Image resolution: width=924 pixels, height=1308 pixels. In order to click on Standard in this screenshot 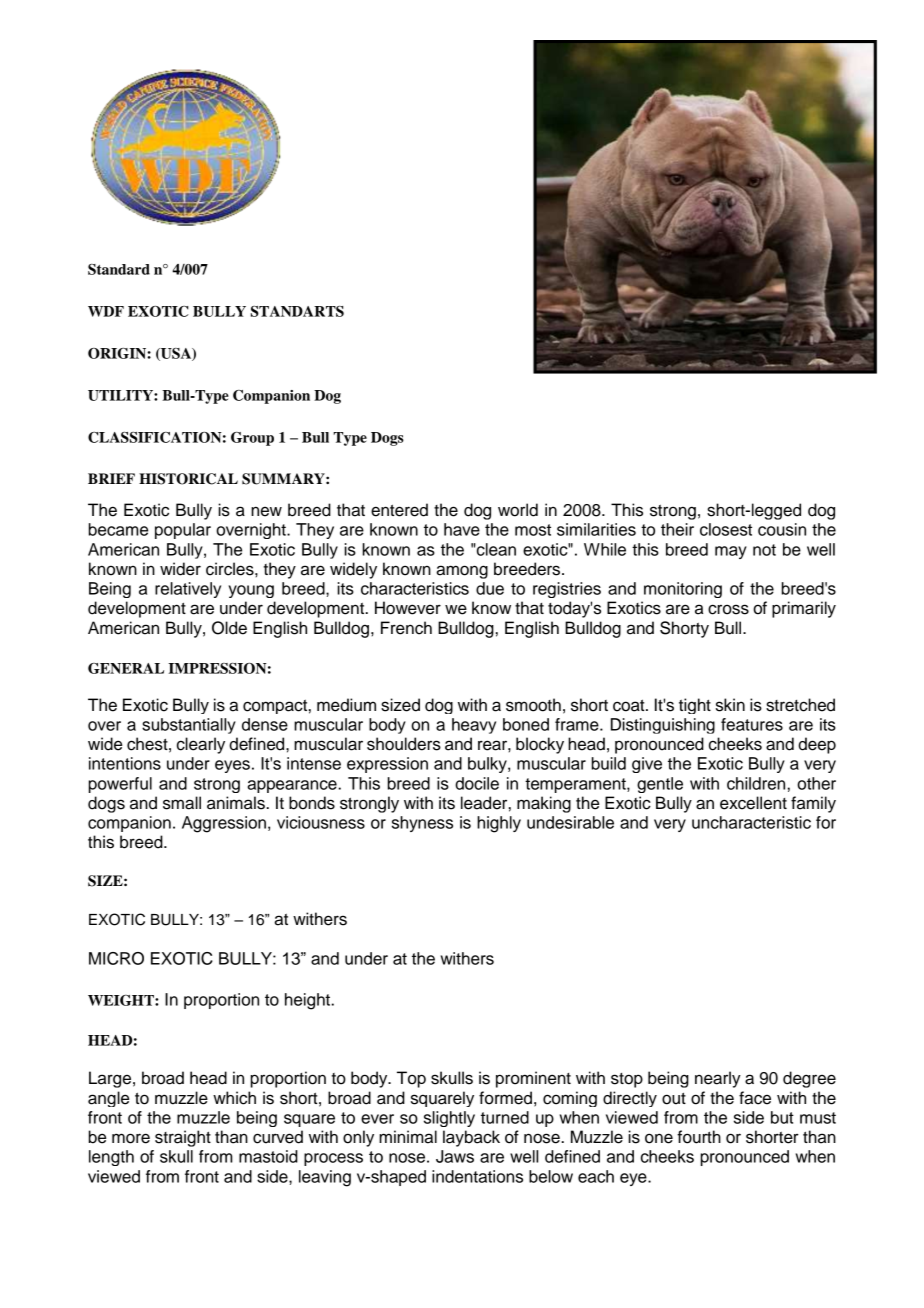, I will do `click(119, 269)`.
